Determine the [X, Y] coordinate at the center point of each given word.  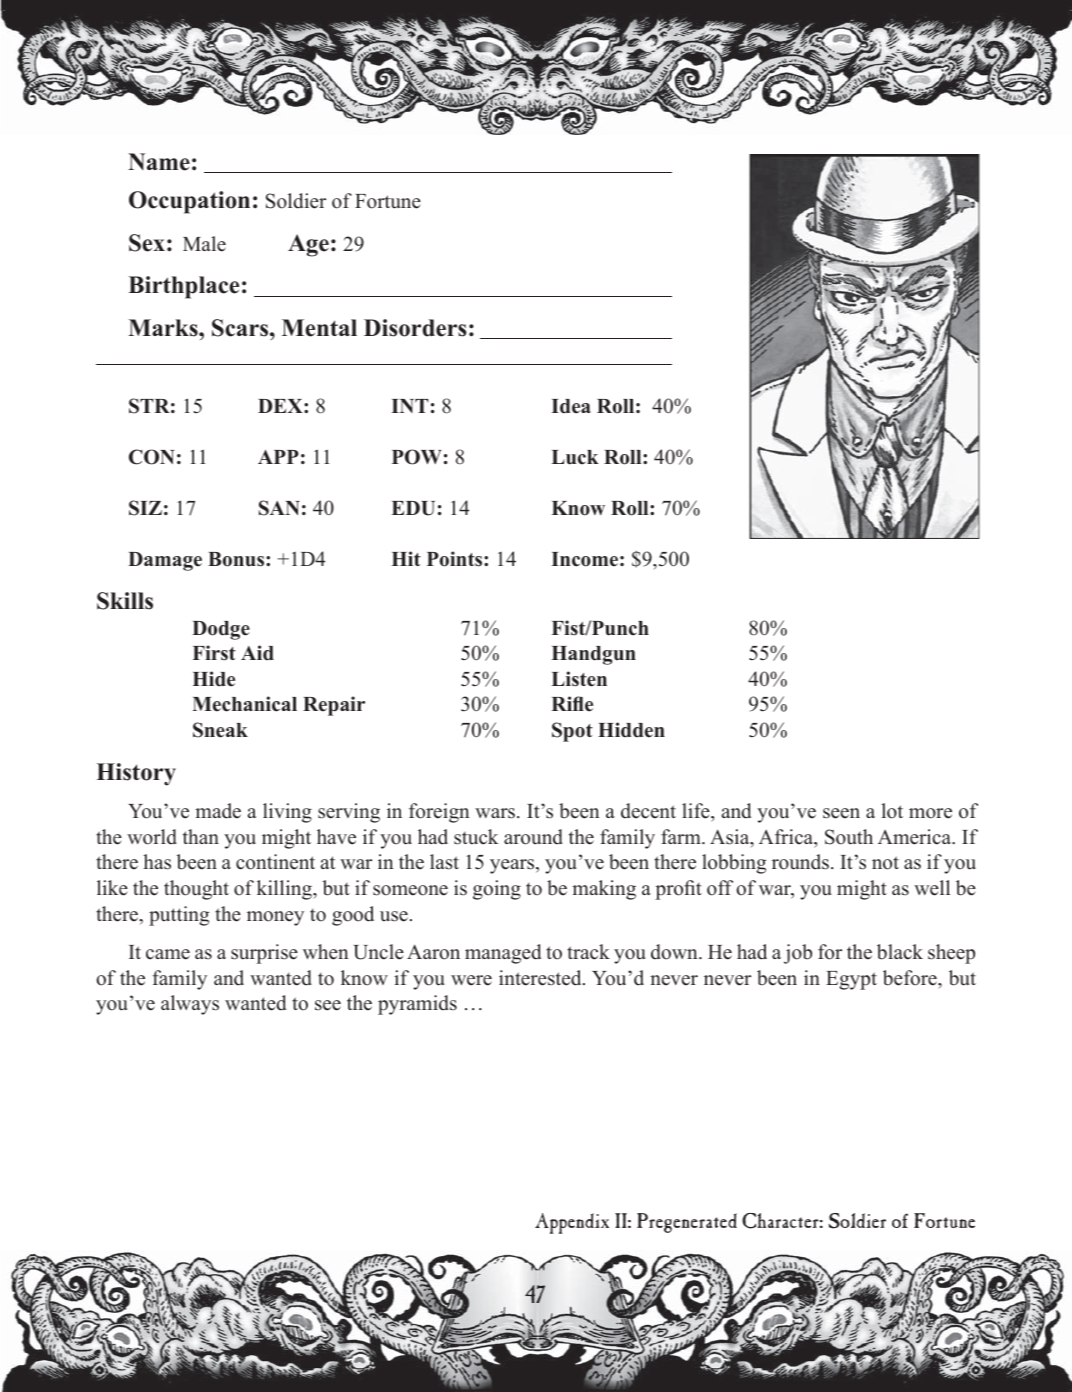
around [533, 837]
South [849, 837]
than [201, 836]
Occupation [189, 202]
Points [456, 559]
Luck [575, 457]
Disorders [415, 328]
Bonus [237, 559]
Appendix [572, 1223]
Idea [571, 406]
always [190, 1005]
